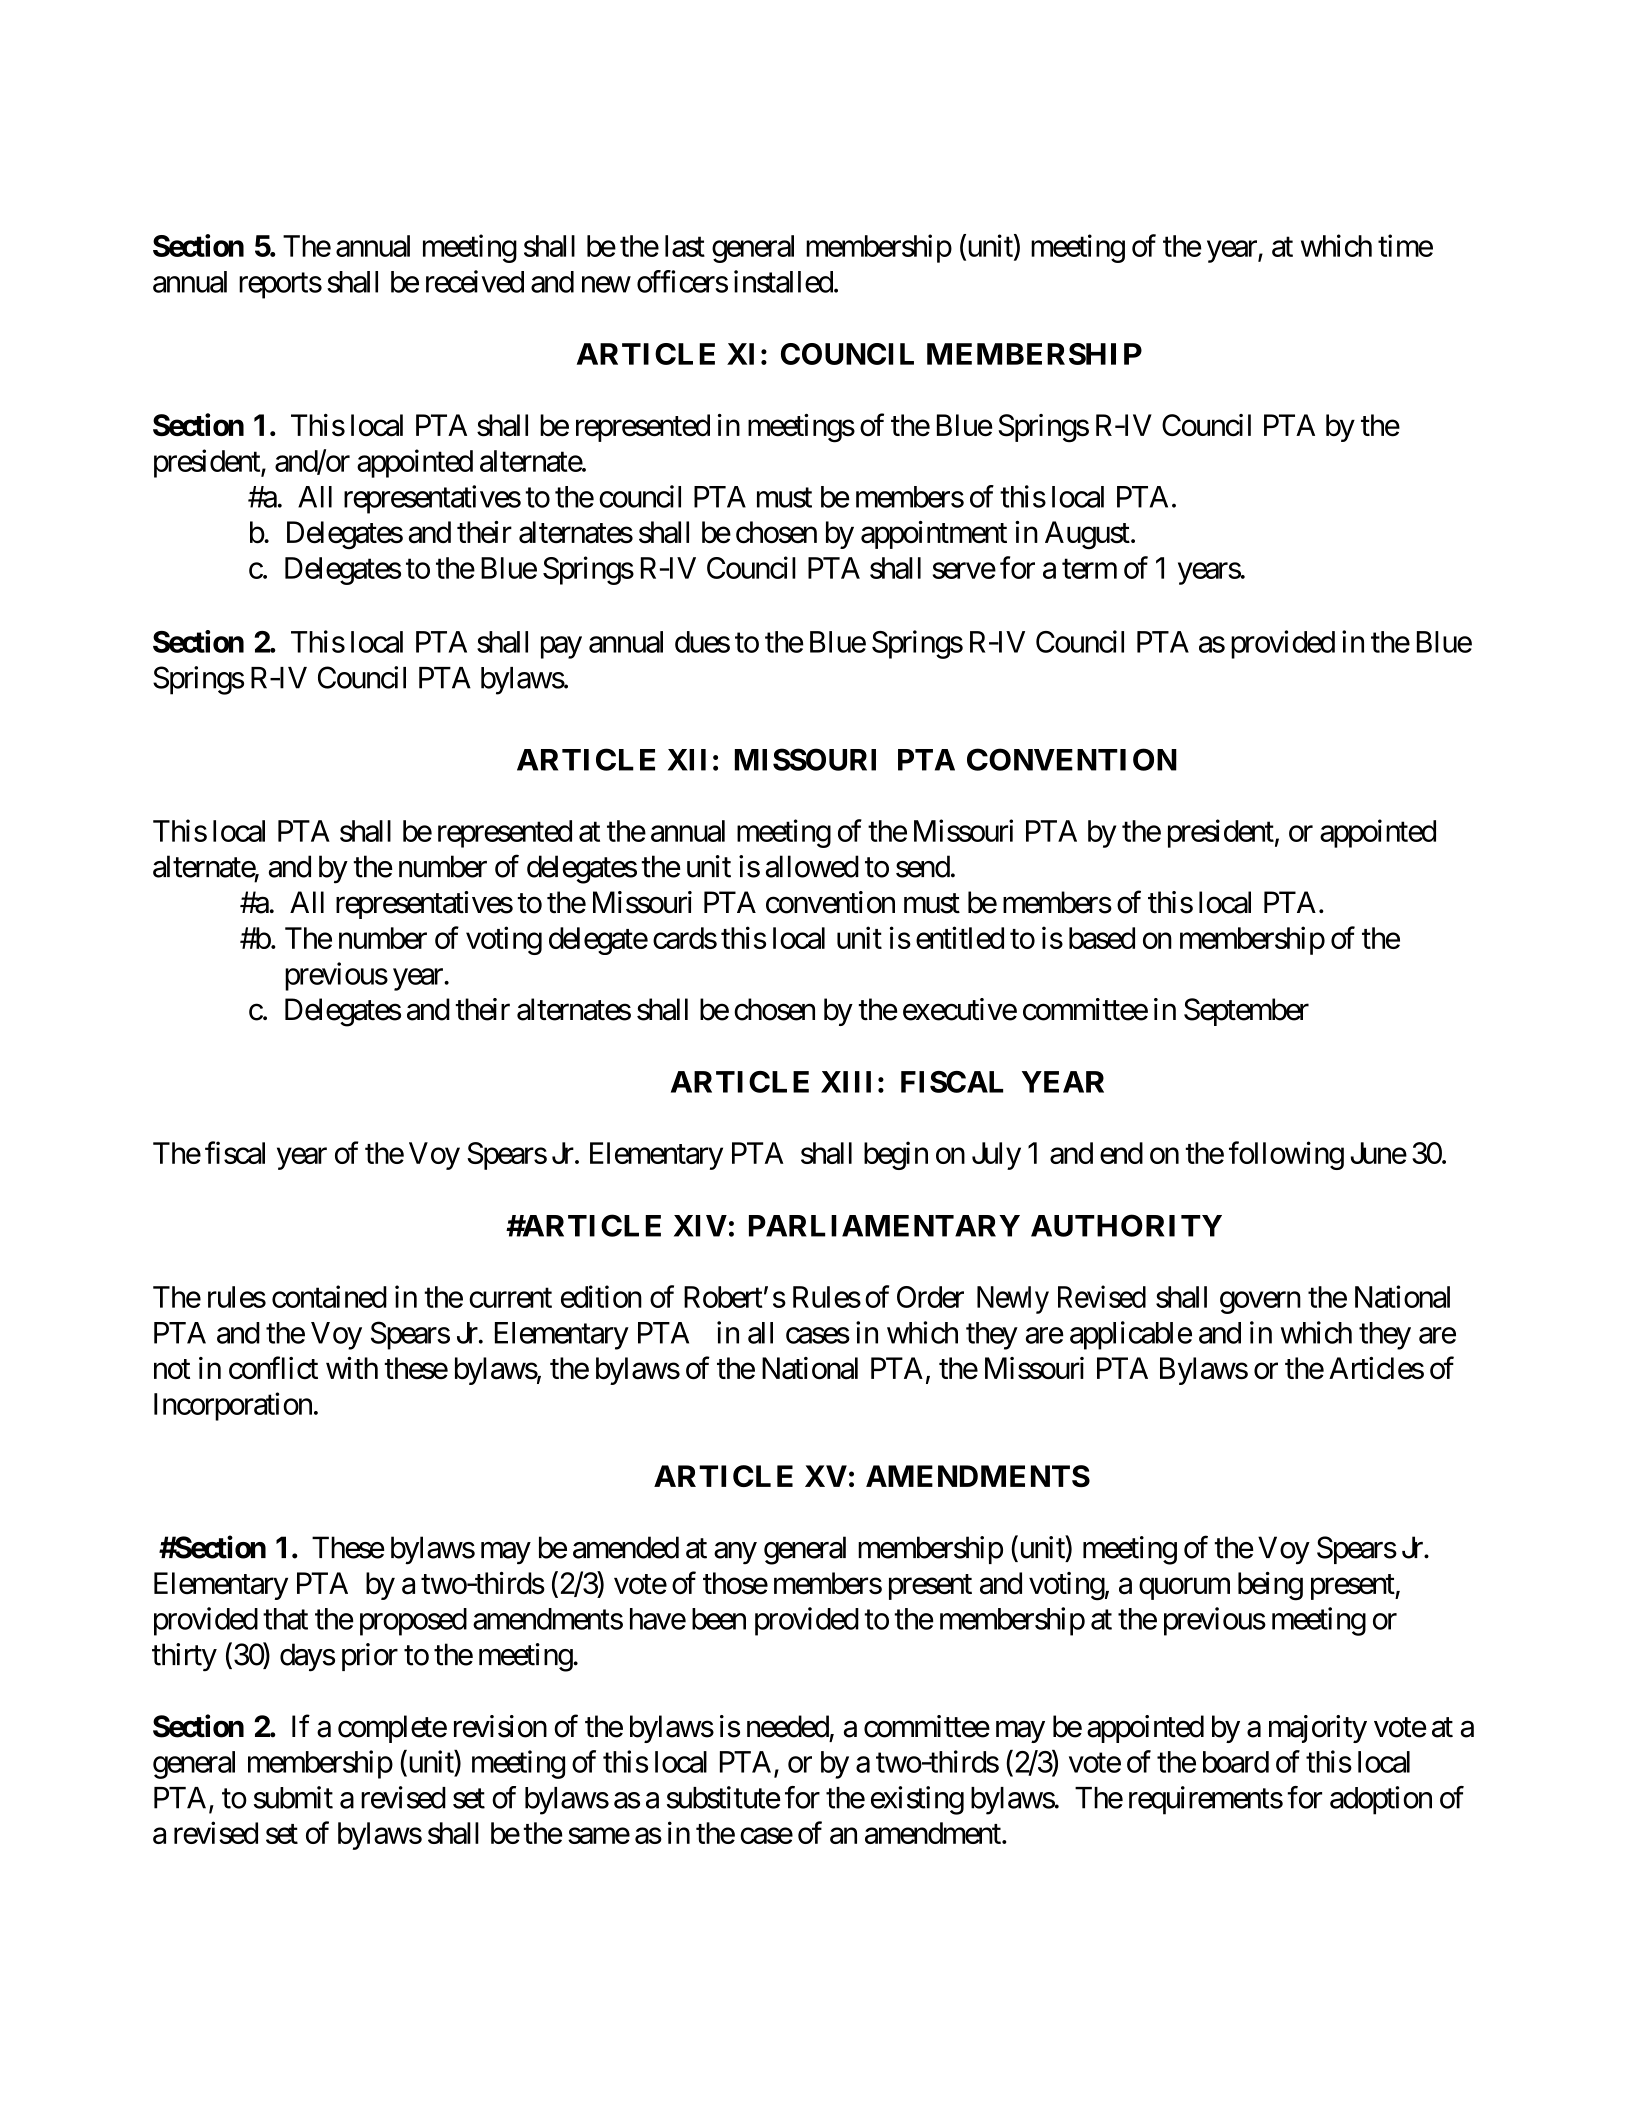 The height and width of the screenshot is (2109, 1630). What do you see at coordinates (700, 1226) in the screenshot?
I see `XIV` at bounding box center [700, 1226].
